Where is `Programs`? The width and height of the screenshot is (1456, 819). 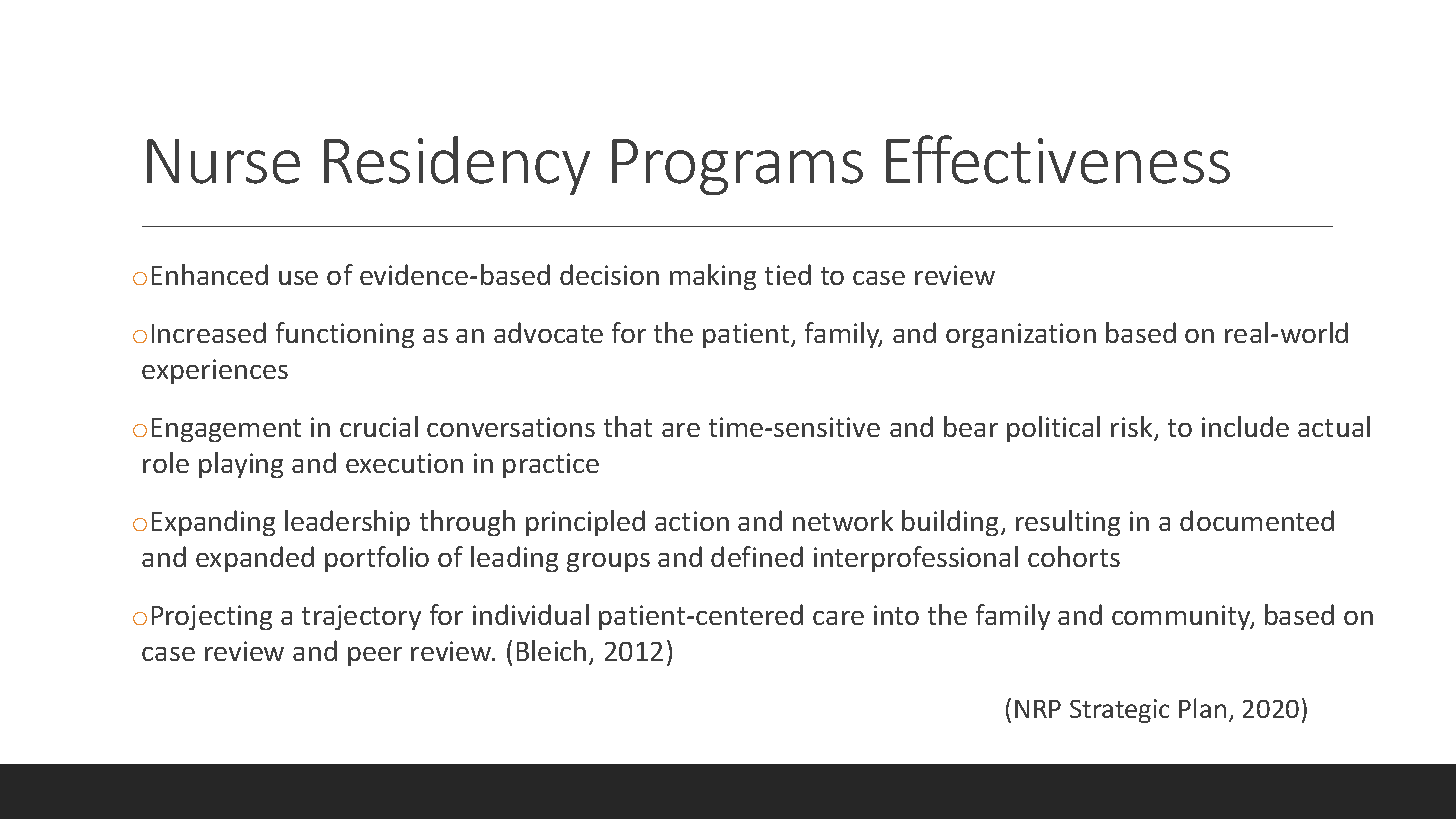
Programs is located at coordinates (737, 167).
